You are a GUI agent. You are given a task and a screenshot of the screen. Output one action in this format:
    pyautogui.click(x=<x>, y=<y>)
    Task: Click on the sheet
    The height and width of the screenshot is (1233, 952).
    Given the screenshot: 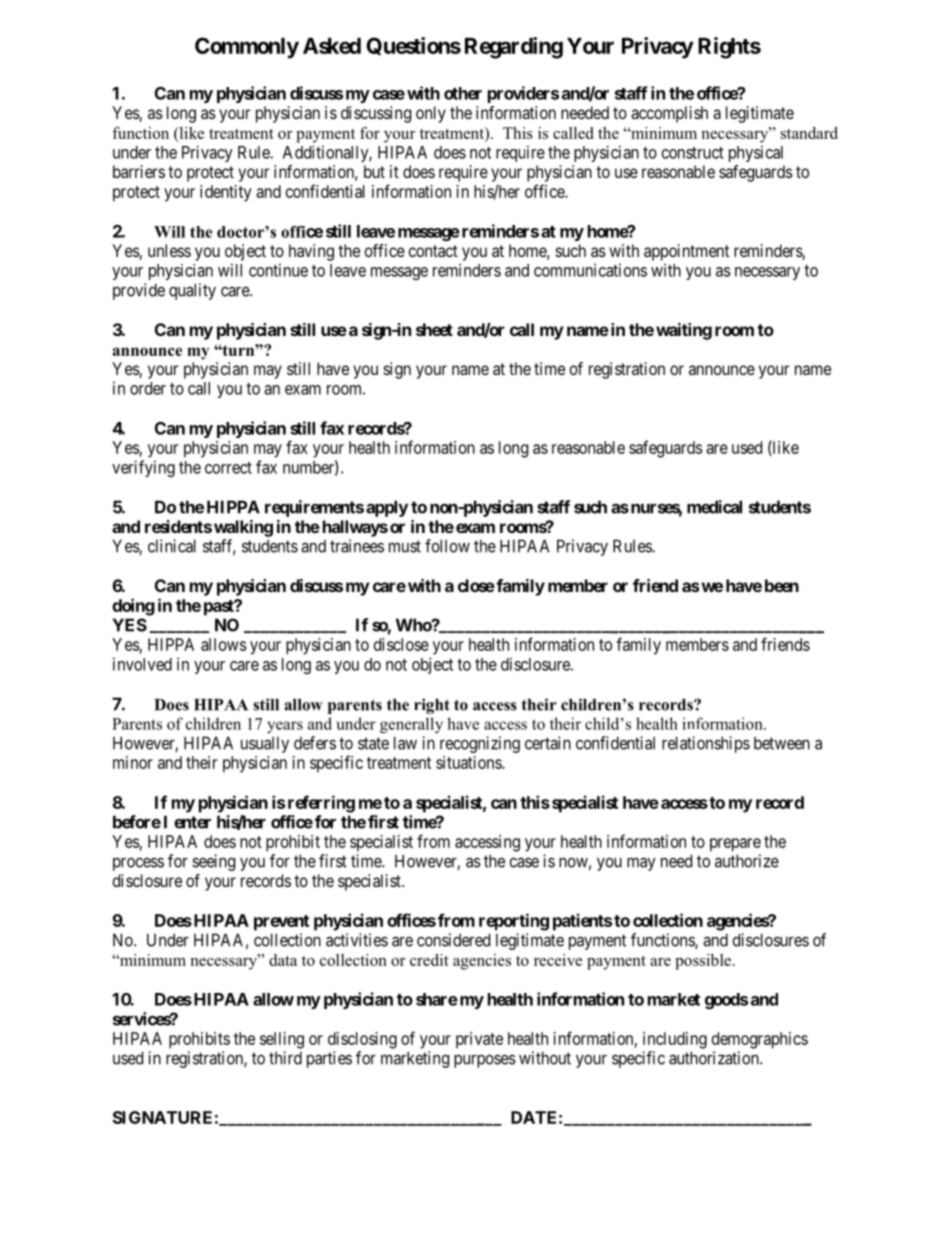 What is the action you would take?
    pyautogui.click(x=434, y=329)
